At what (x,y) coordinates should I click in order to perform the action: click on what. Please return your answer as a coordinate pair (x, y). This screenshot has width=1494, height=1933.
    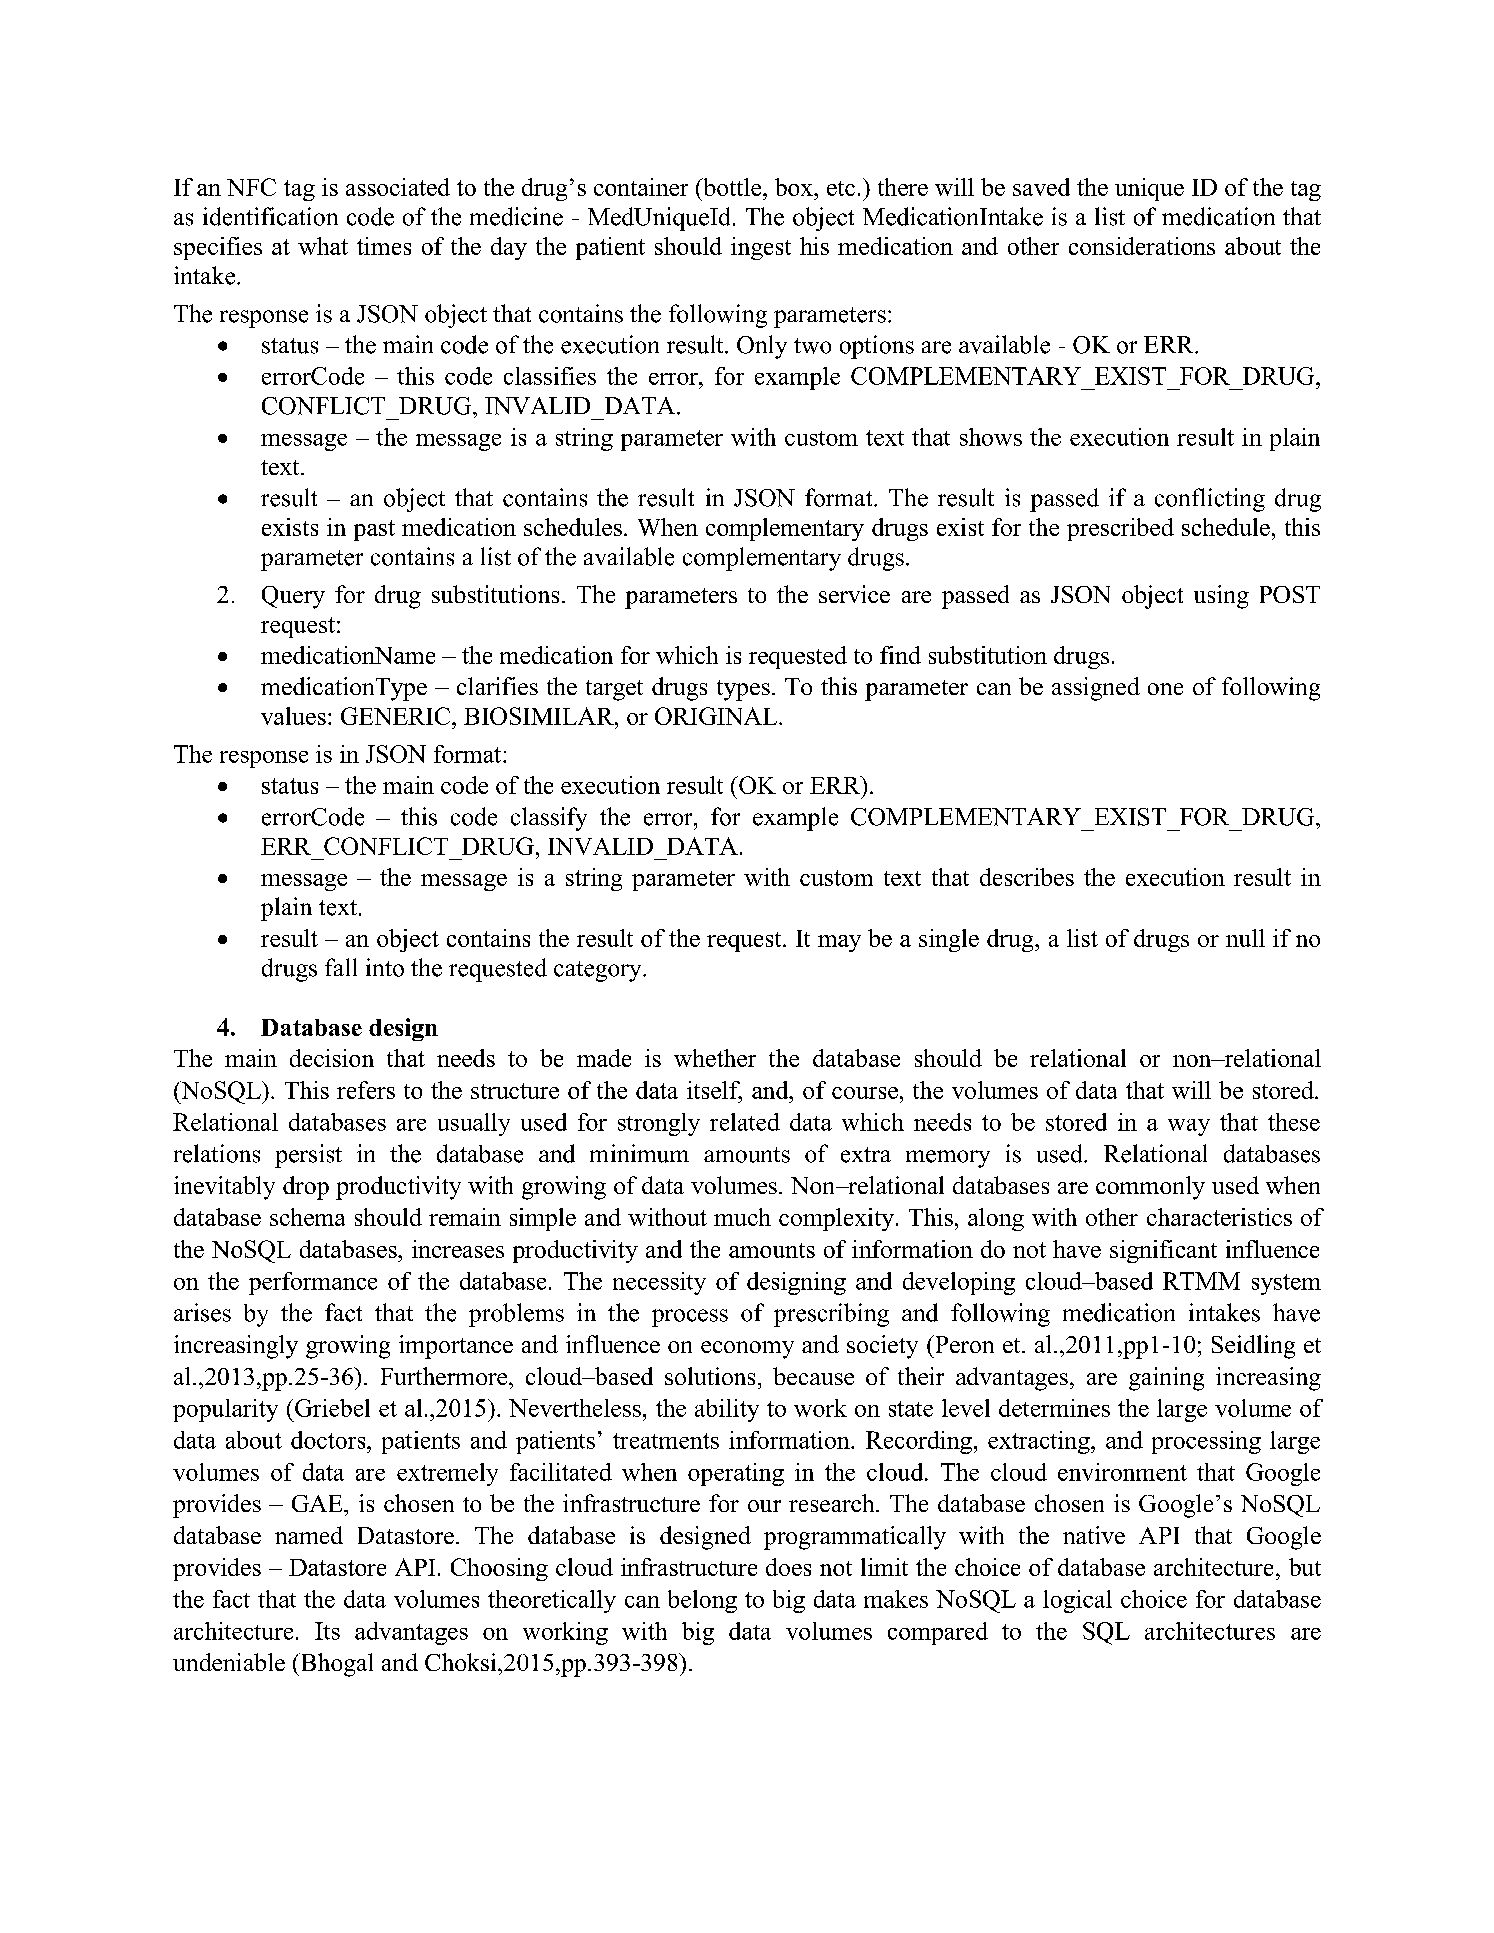
    Looking at the image, I should click on (323, 246).
